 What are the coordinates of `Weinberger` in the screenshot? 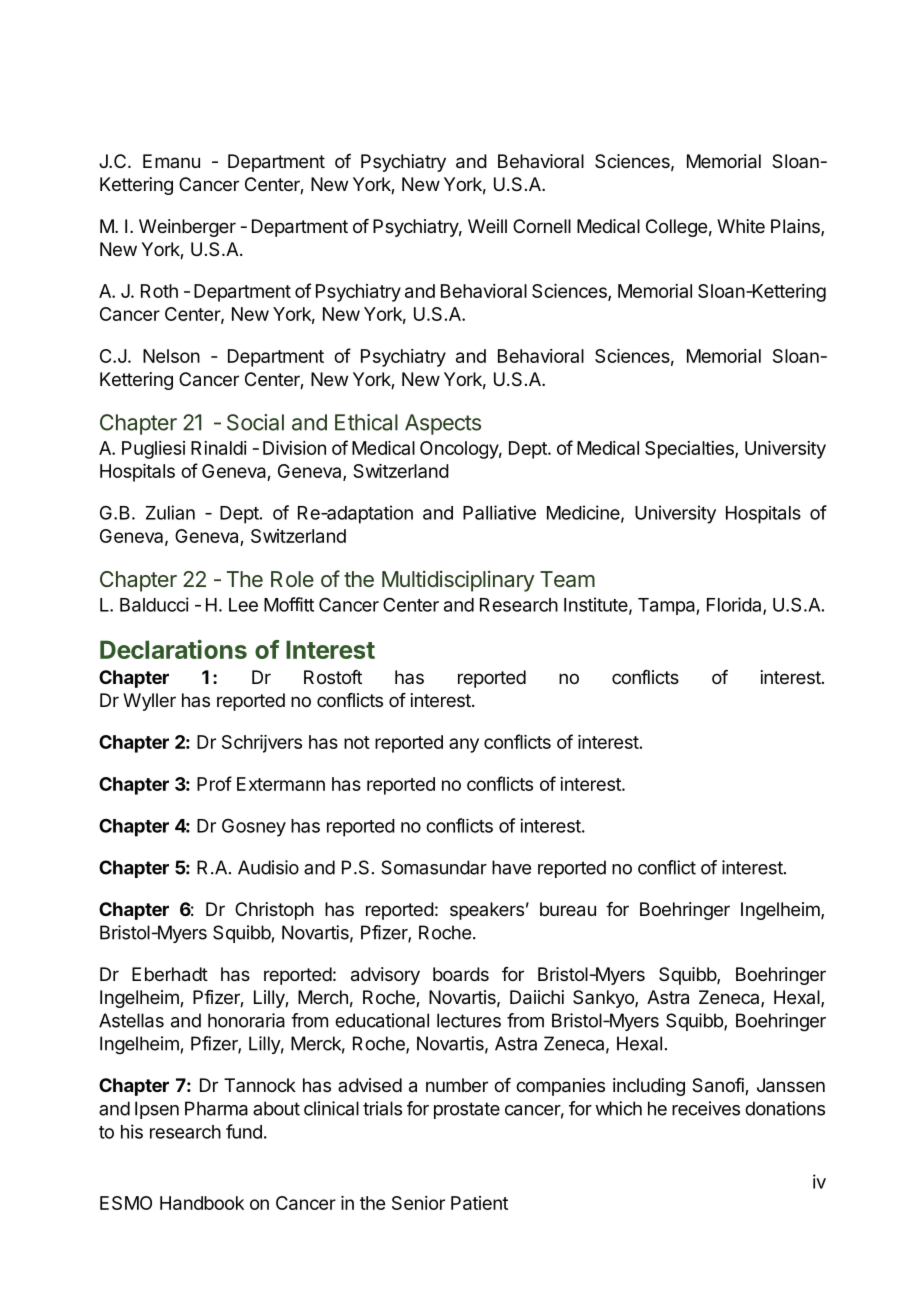 It's located at (187, 228).
